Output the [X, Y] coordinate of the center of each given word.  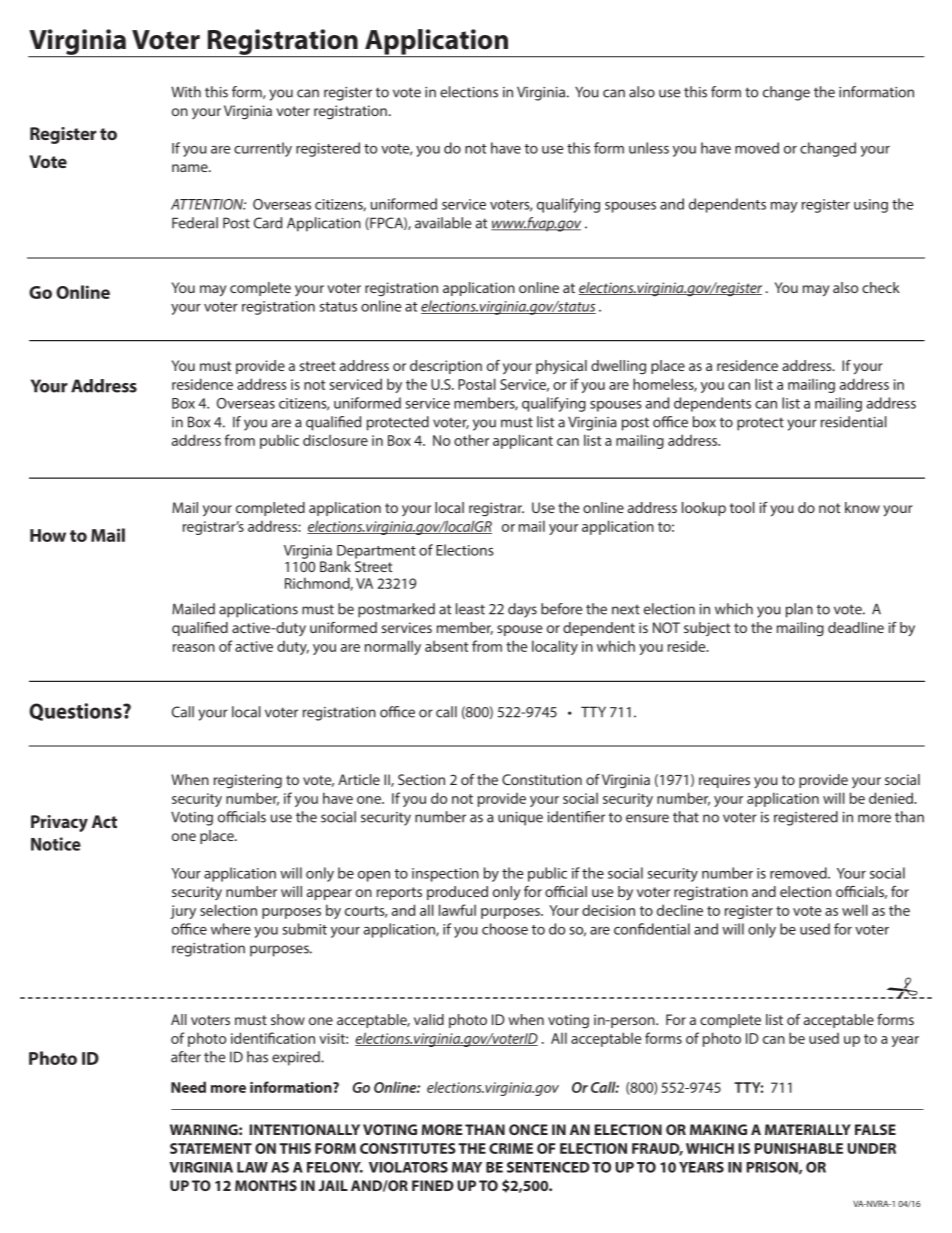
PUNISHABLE [798, 1148]
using [871, 206]
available [443, 223]
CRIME [511, 1148]
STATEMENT [211, 1148]
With [186, 92]
